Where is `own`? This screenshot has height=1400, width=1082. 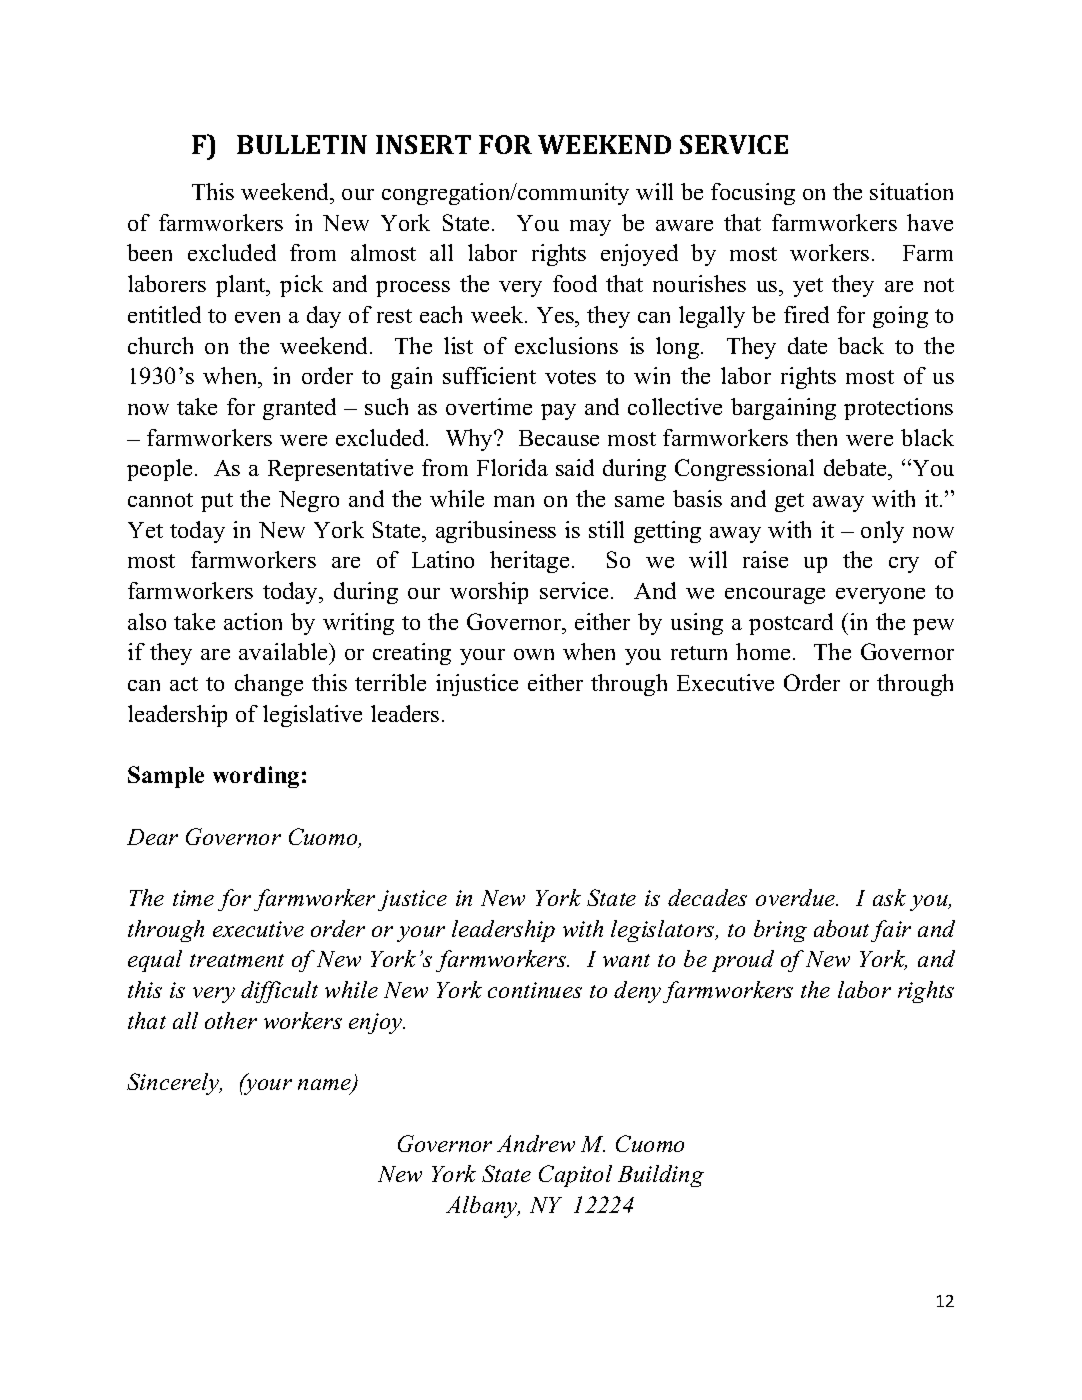 own is located at coordinates (534, 654).
